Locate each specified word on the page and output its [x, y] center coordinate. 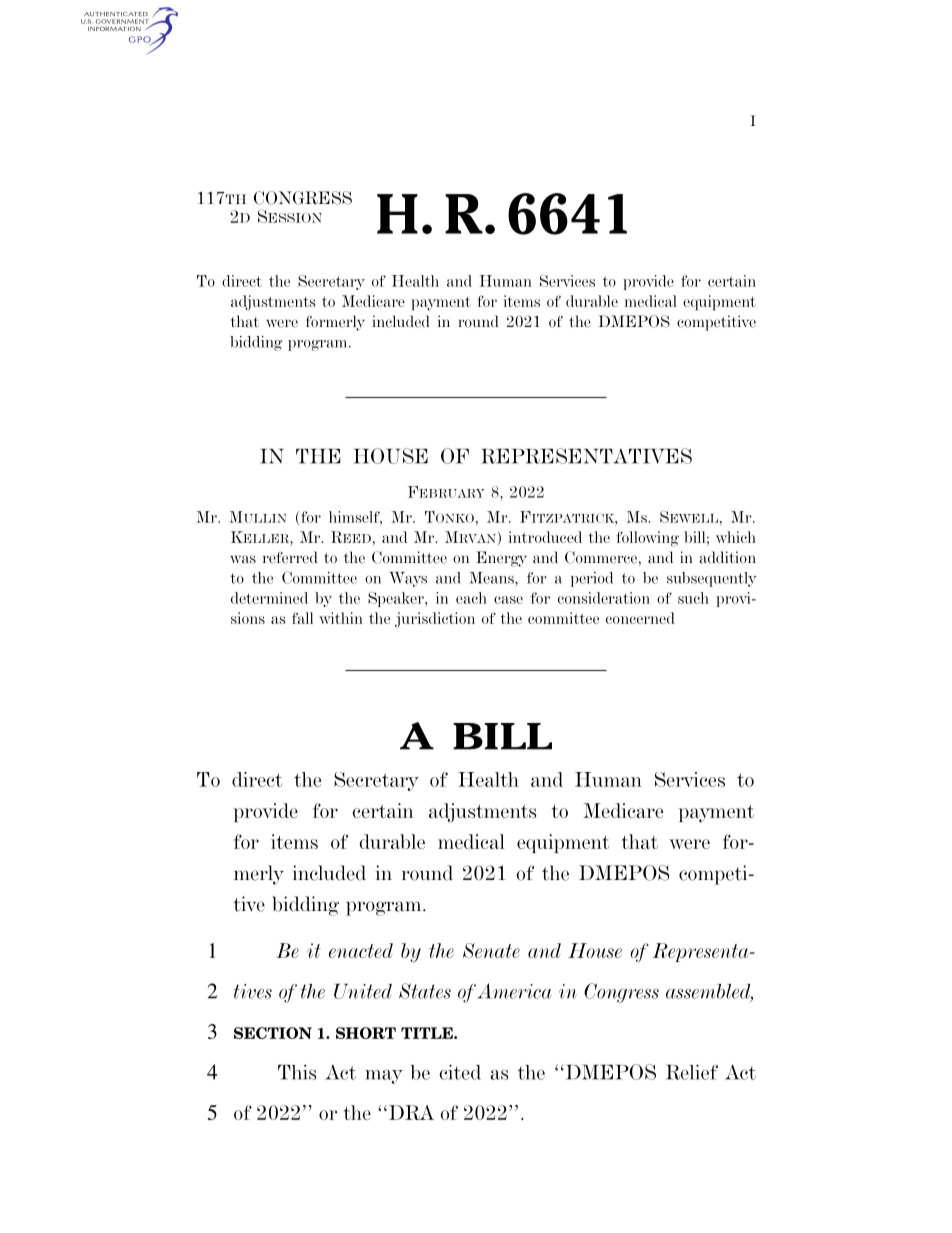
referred [290, 557]
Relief [692, 1072]
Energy [501, 559]
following [647, 539]
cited [460, 1072]
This [297, 1072]
